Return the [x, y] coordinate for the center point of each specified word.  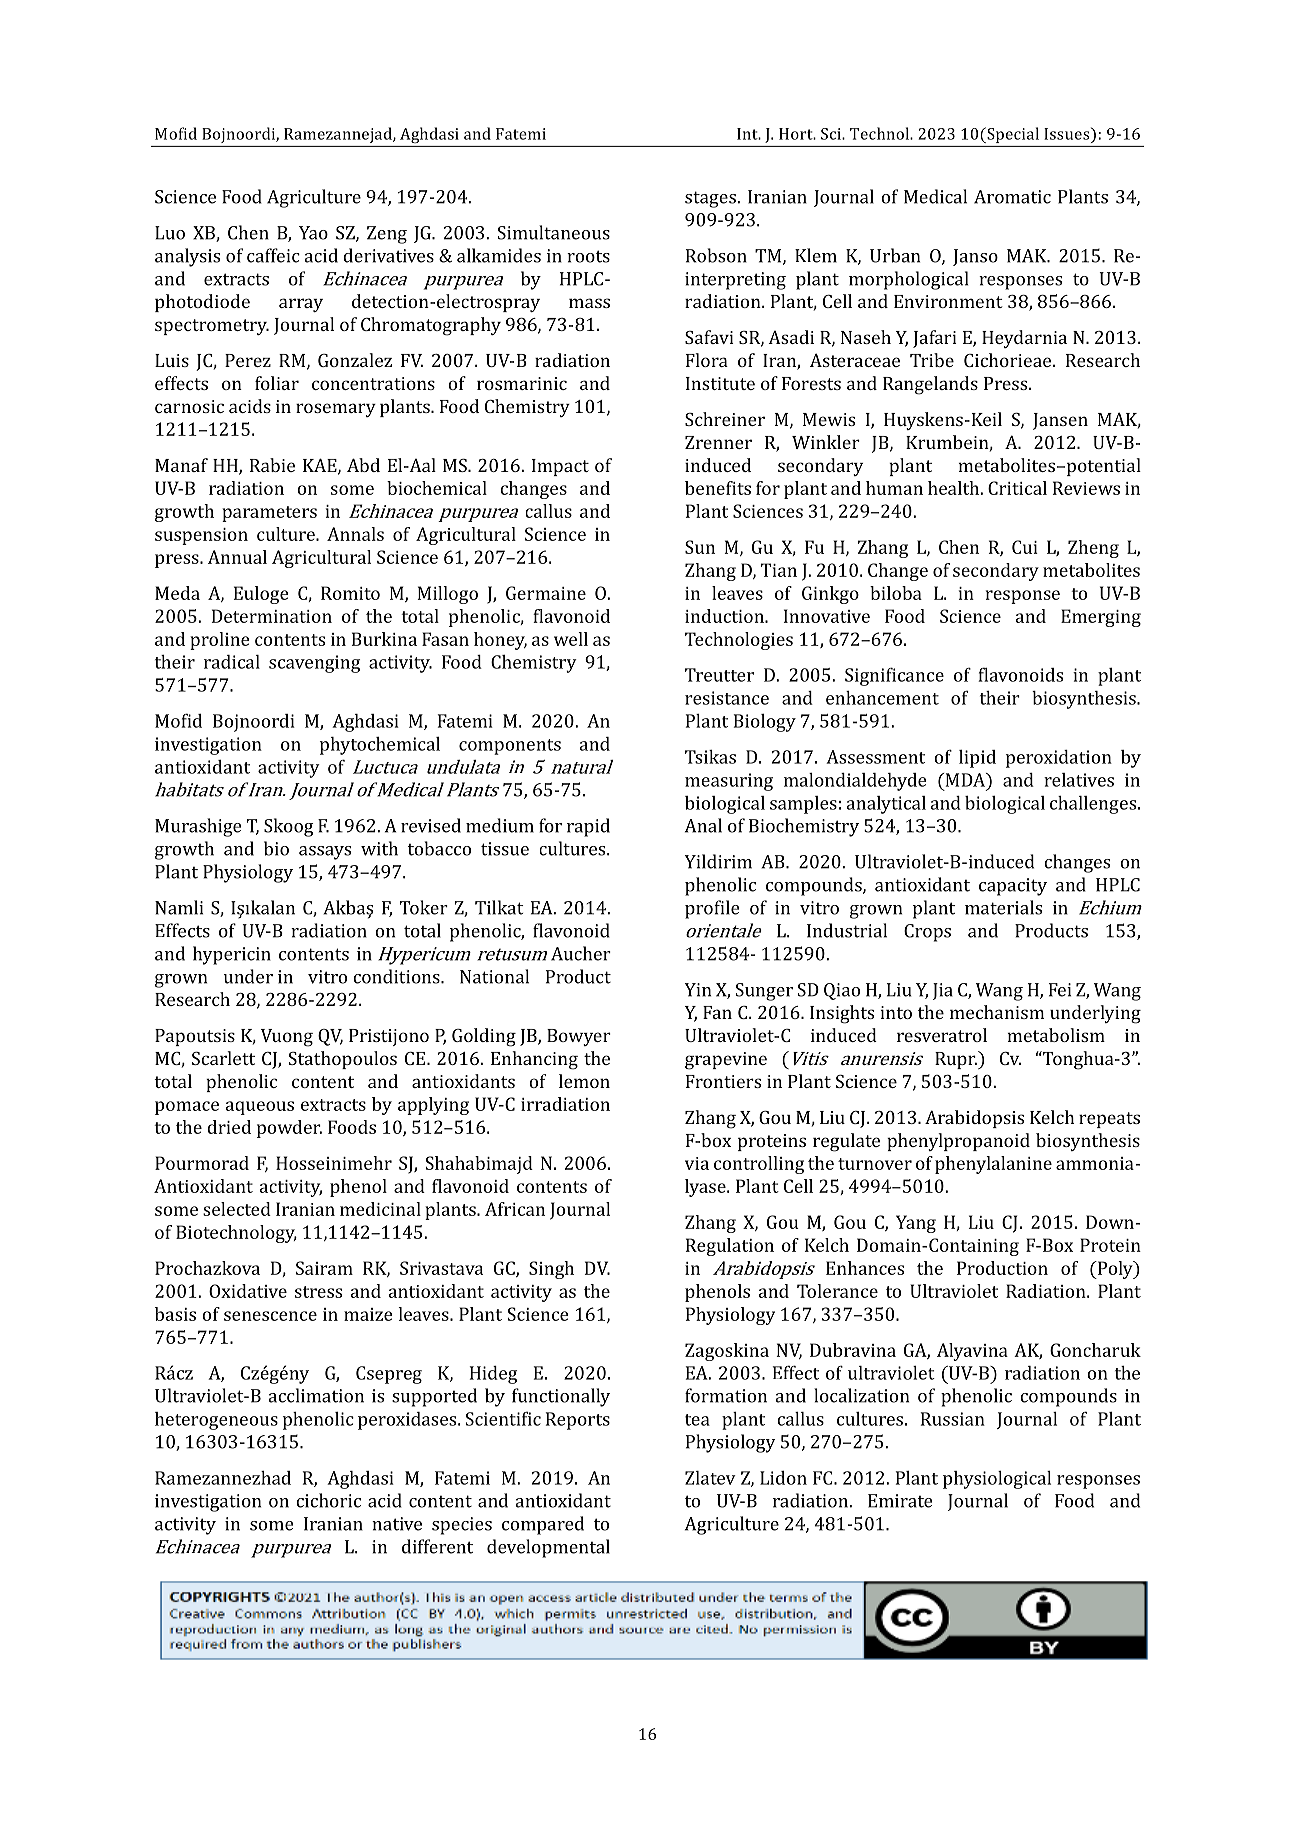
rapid [588, 827]
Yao [313, 233]
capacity [1013, 887]
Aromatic [1012, 197]
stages [711, 199]
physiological [997, 1480]
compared [543, 1525]
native [397, 1524]
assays [325, 853]
